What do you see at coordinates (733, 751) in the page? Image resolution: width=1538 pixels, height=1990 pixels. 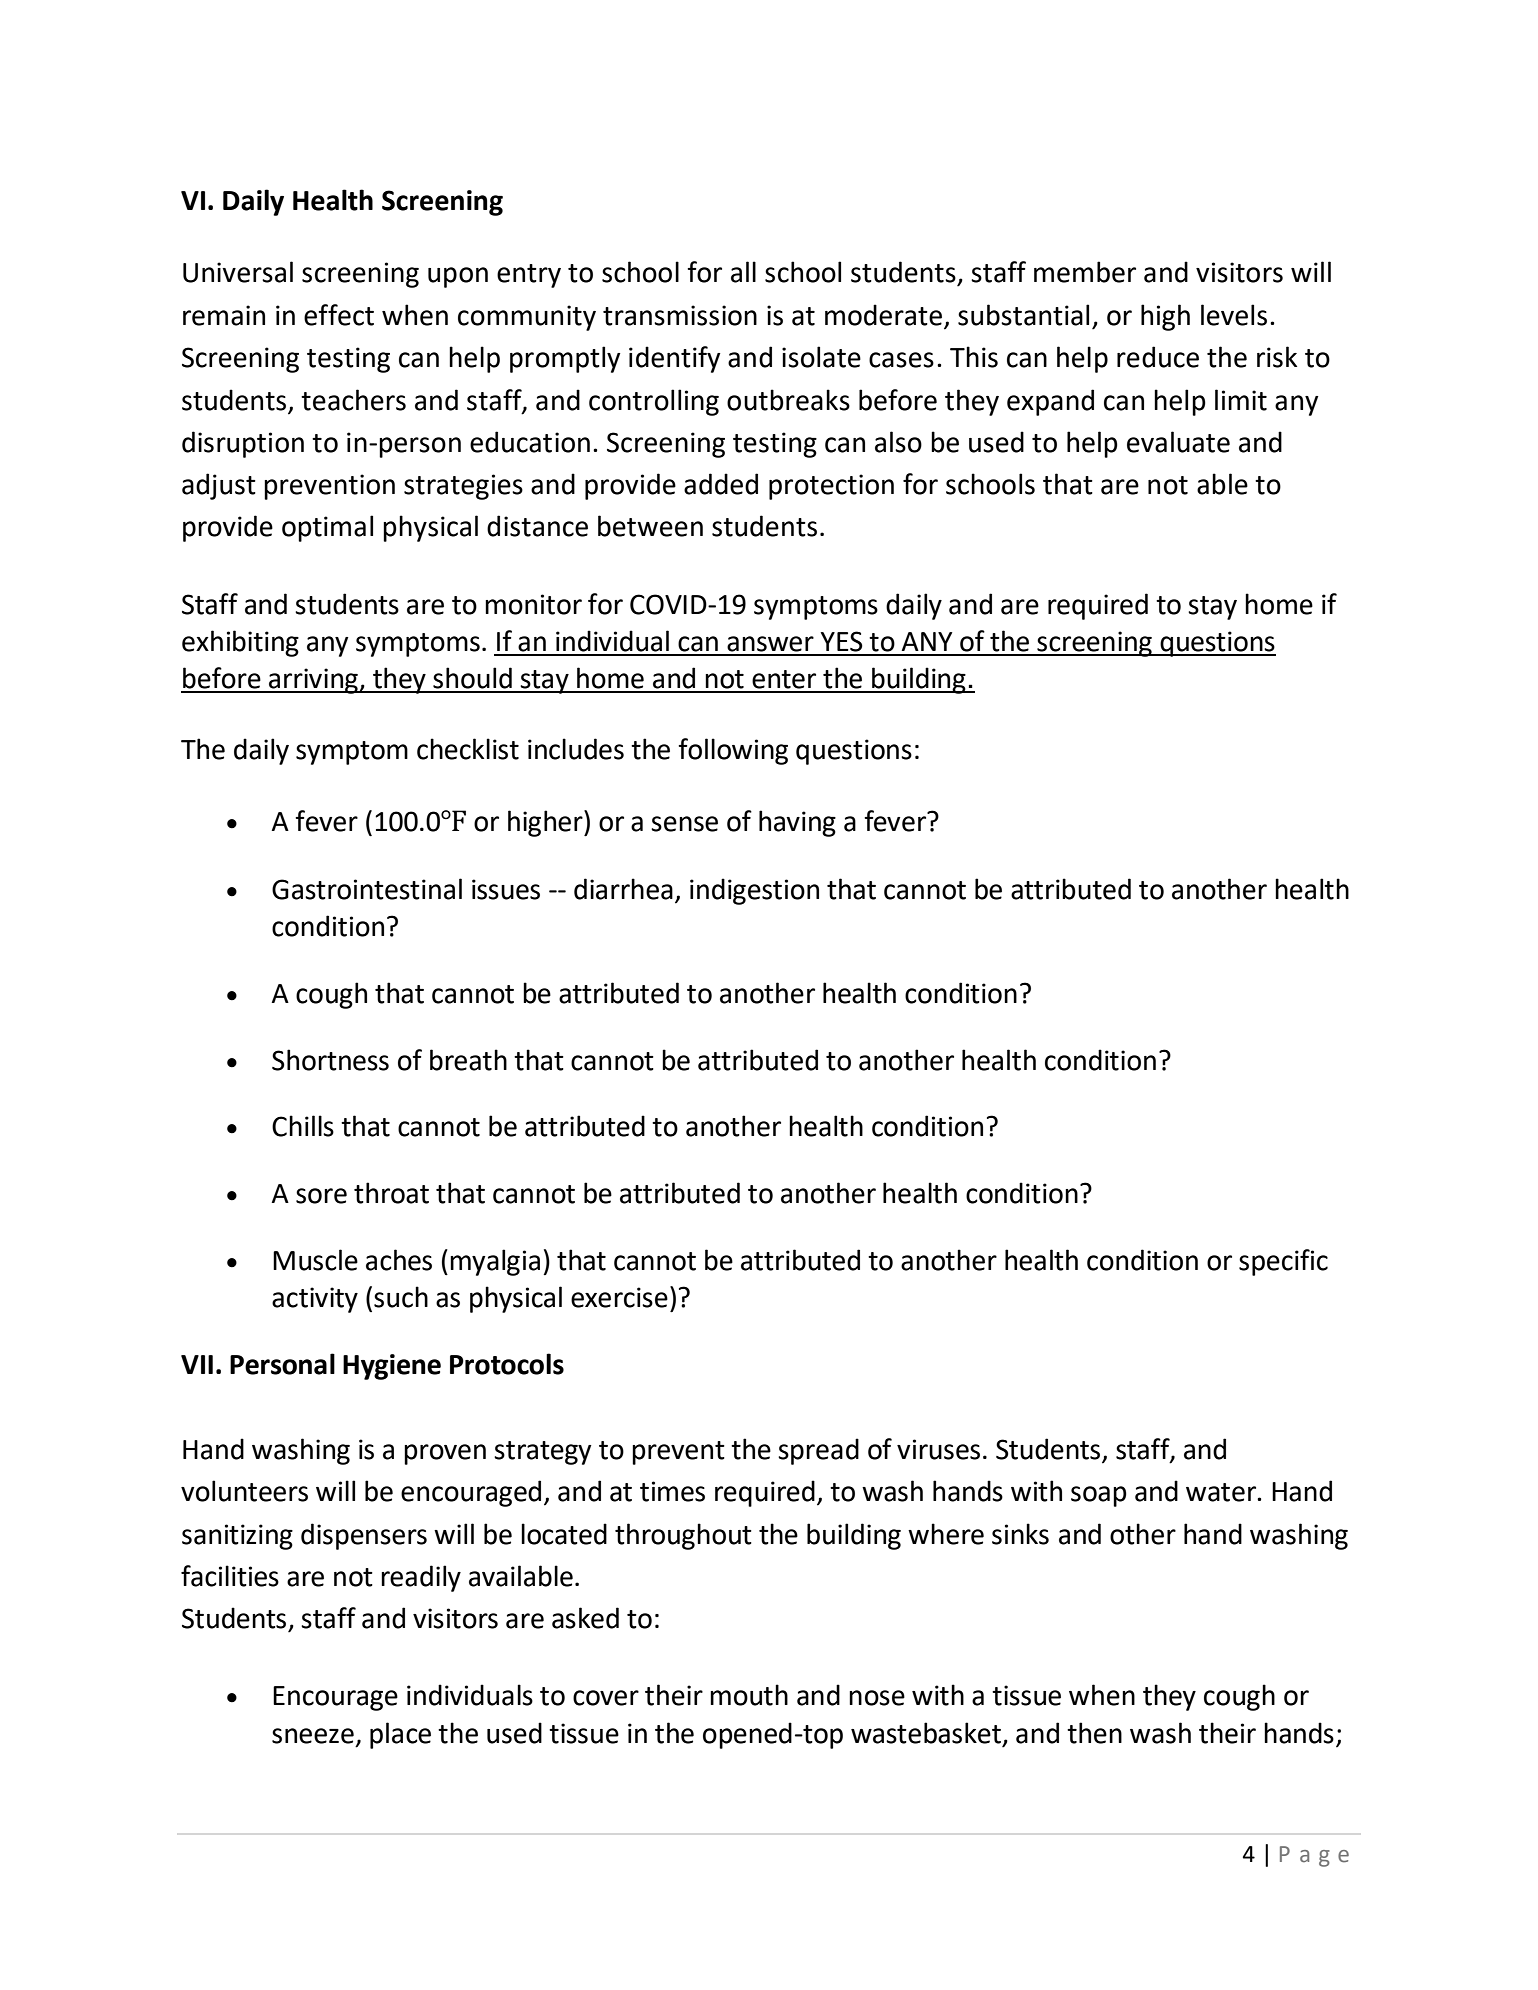 I see `following` at bounding box center [733, 751].
